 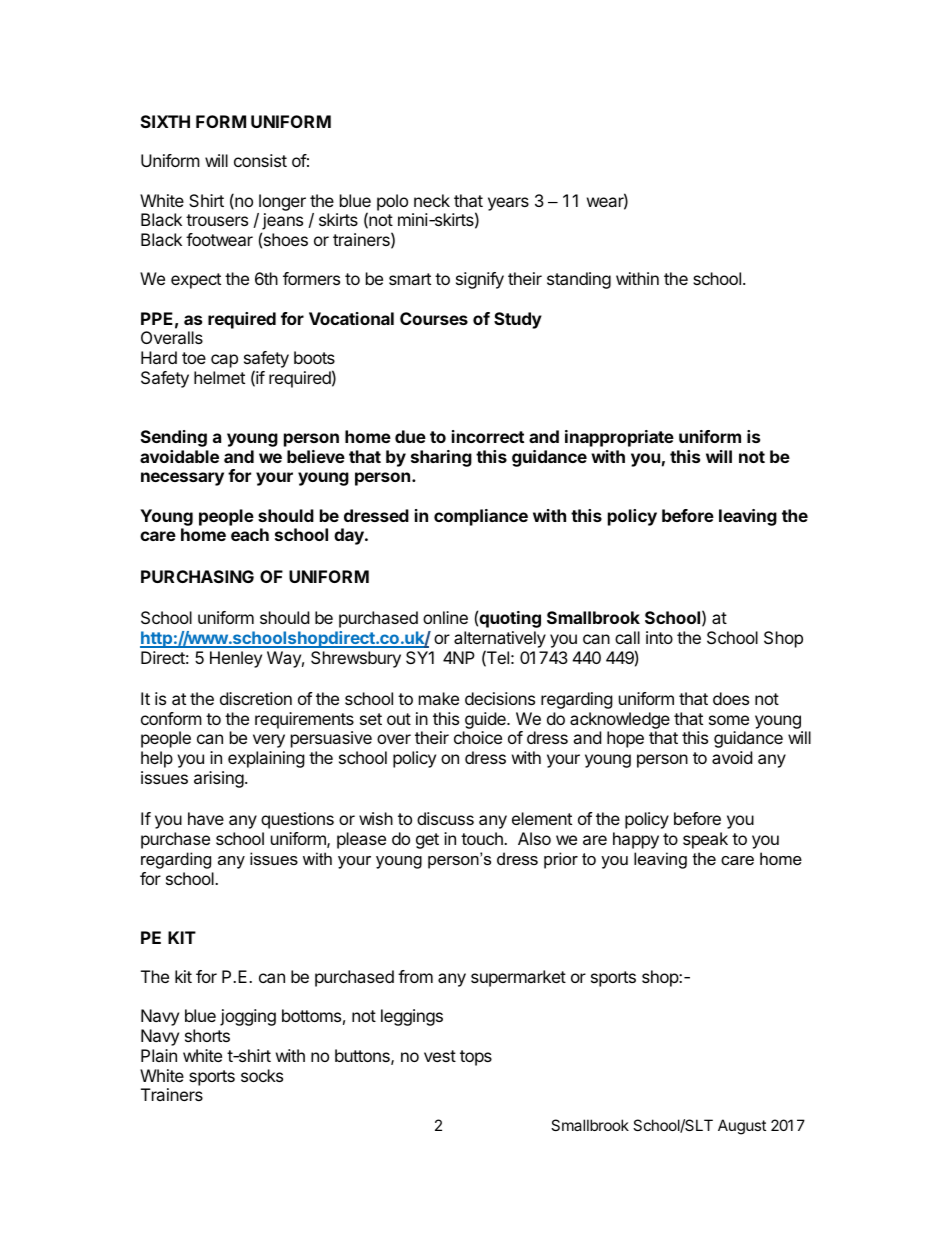 I want to click on socks, so click(x=262, y=1075).
